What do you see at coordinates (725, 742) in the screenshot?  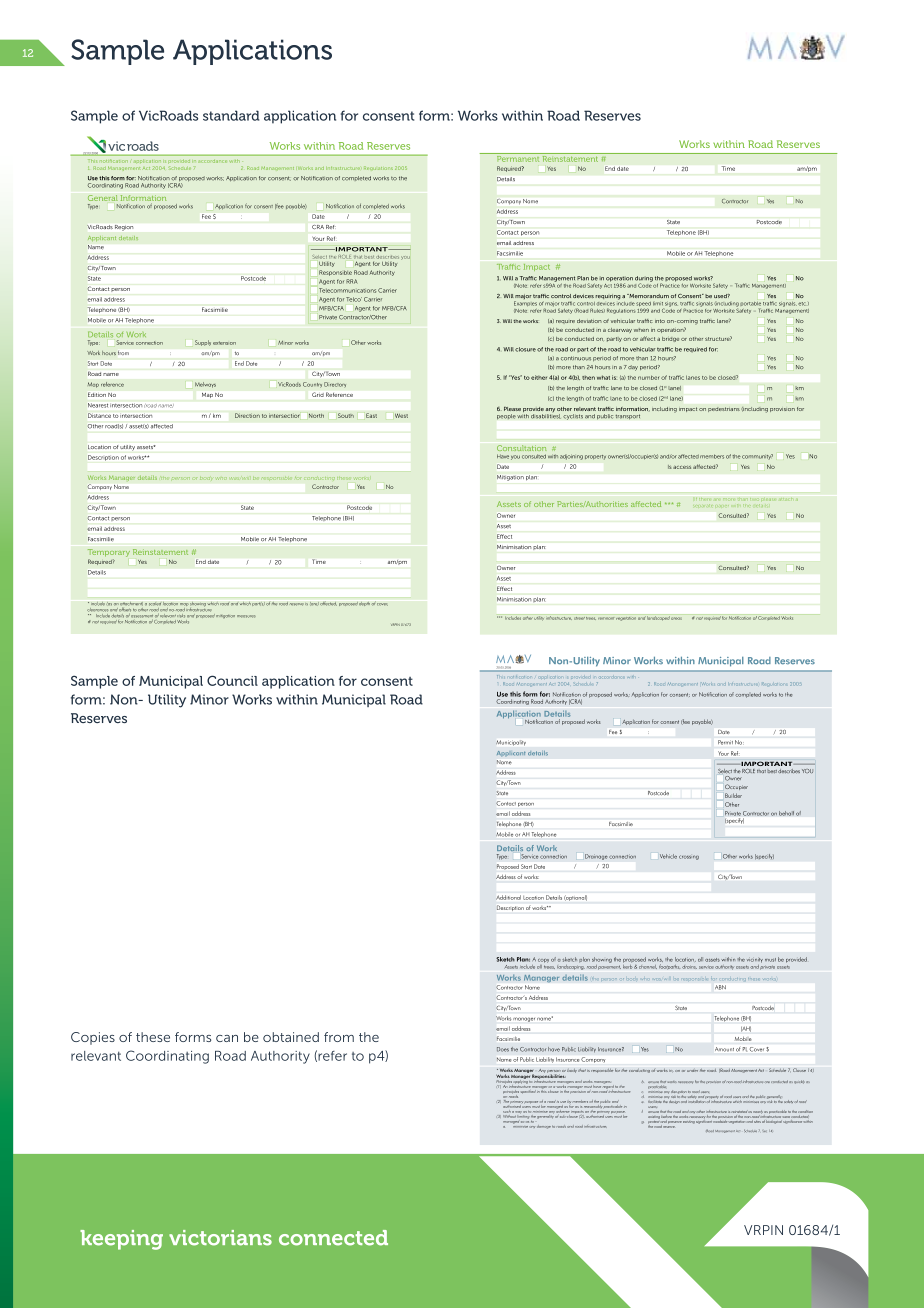 I see `Permit` at bounding box center [725, 742].
